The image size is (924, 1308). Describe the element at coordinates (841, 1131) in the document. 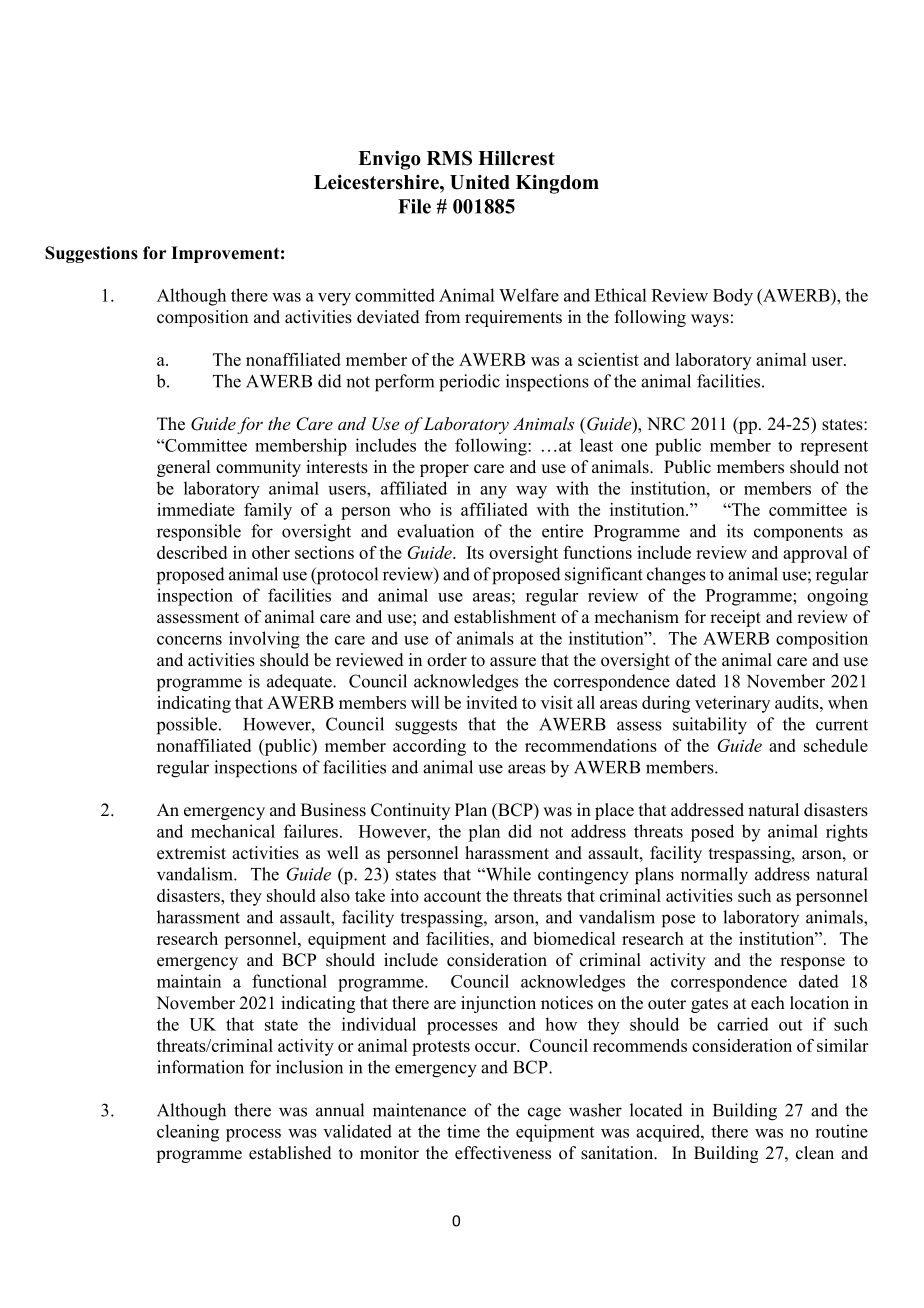

I see `routine` at that location.
